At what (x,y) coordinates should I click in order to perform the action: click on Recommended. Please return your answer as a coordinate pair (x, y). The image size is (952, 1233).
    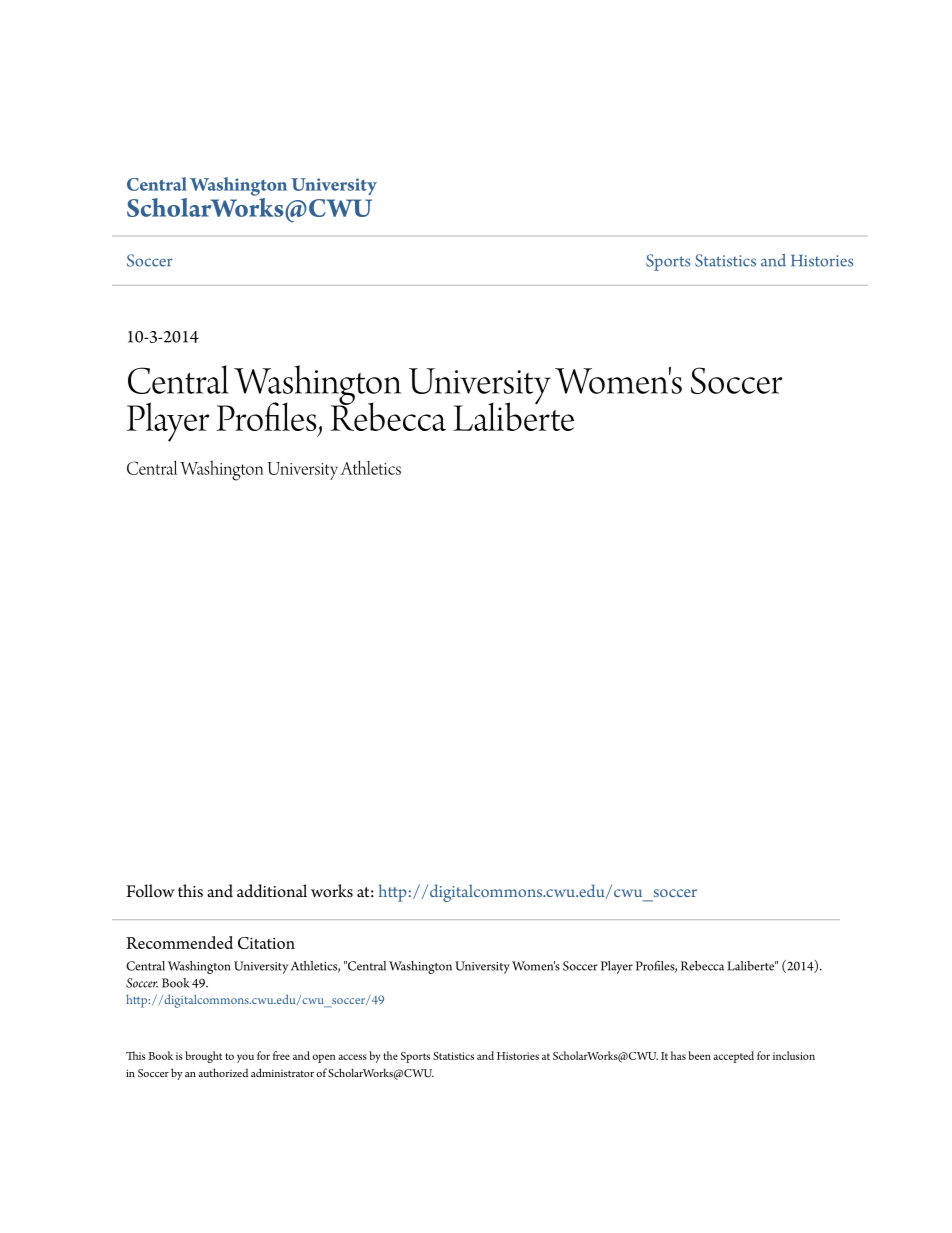
    Looking at the image, I should click on (179, 942).
